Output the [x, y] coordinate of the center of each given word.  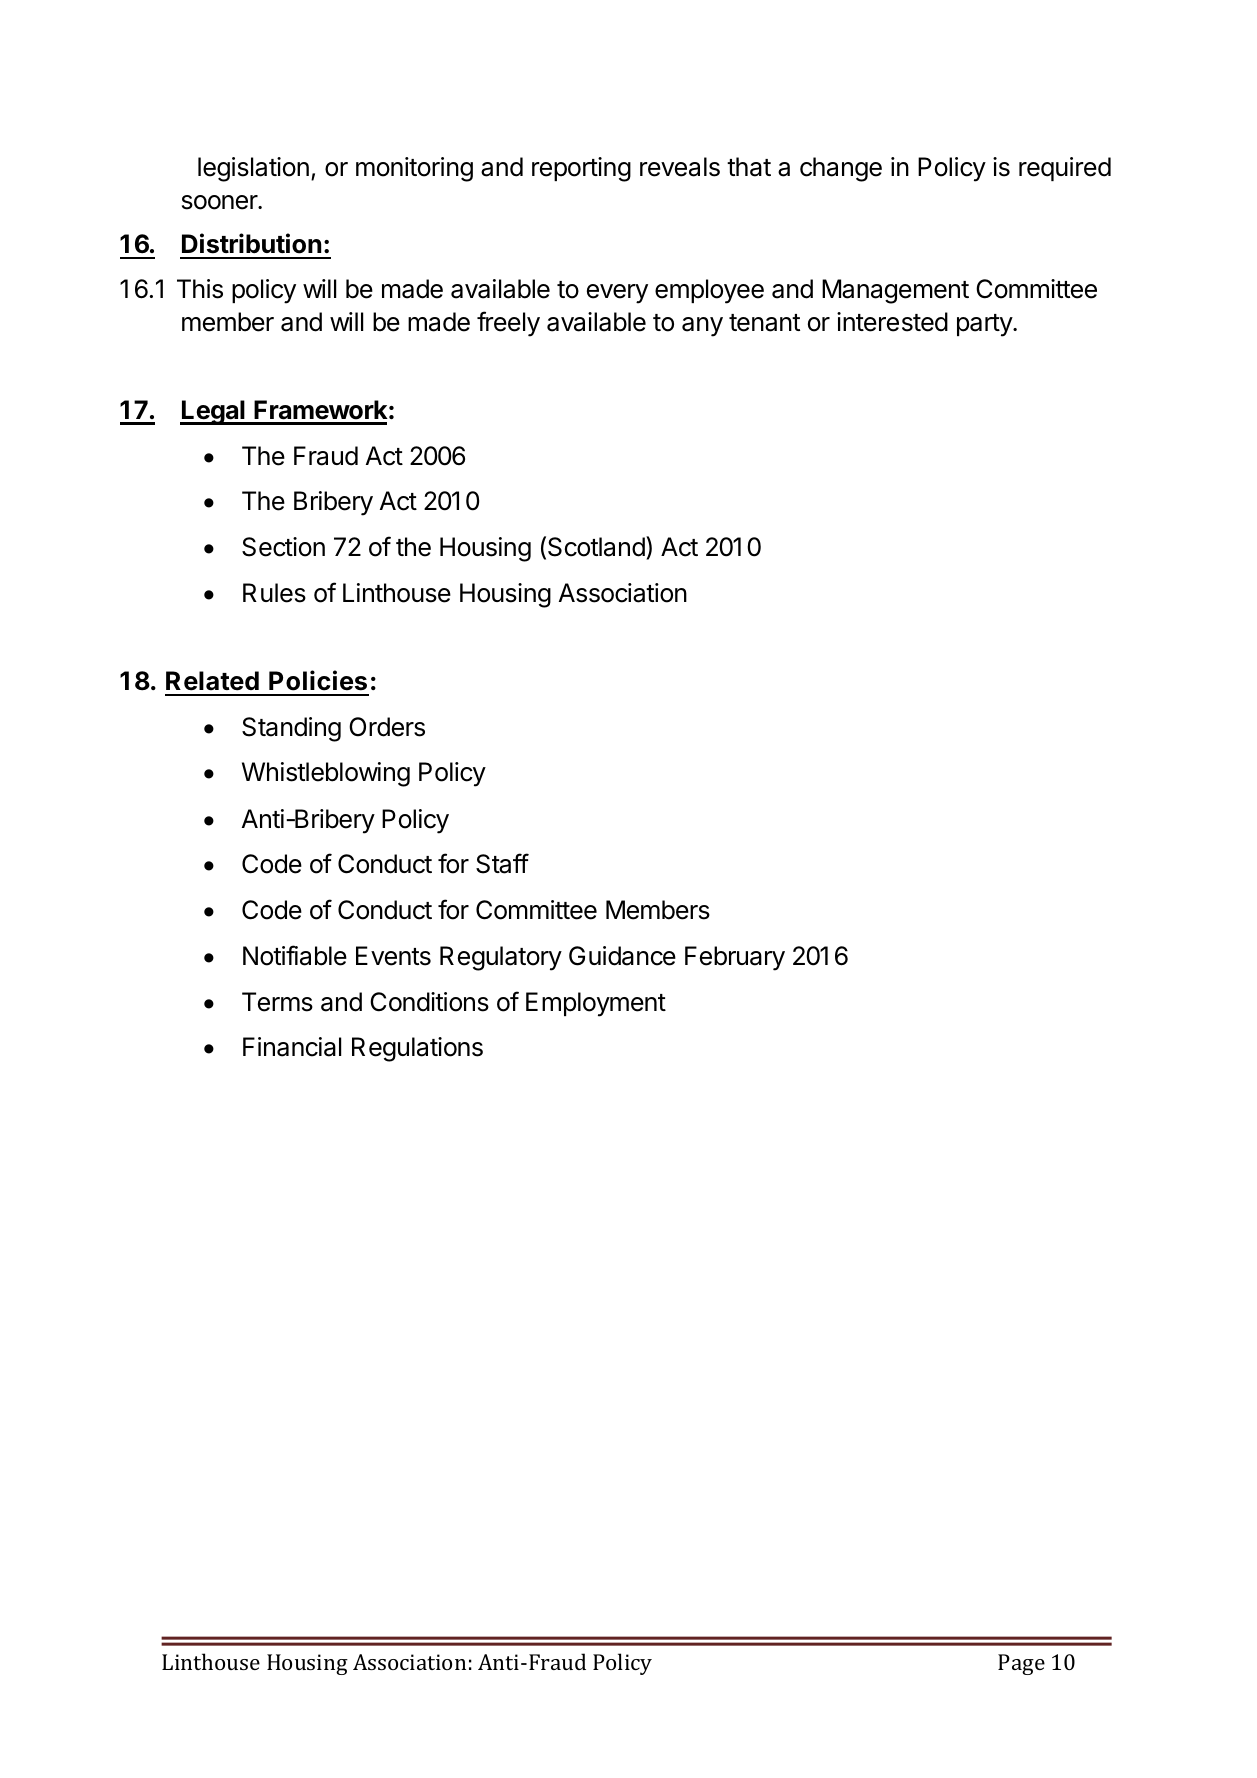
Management [895, 291]
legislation [253, 169]
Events [393, 956]
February [735, 958]
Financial [292, 1047]
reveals [680, 167]
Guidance [622, 956]
